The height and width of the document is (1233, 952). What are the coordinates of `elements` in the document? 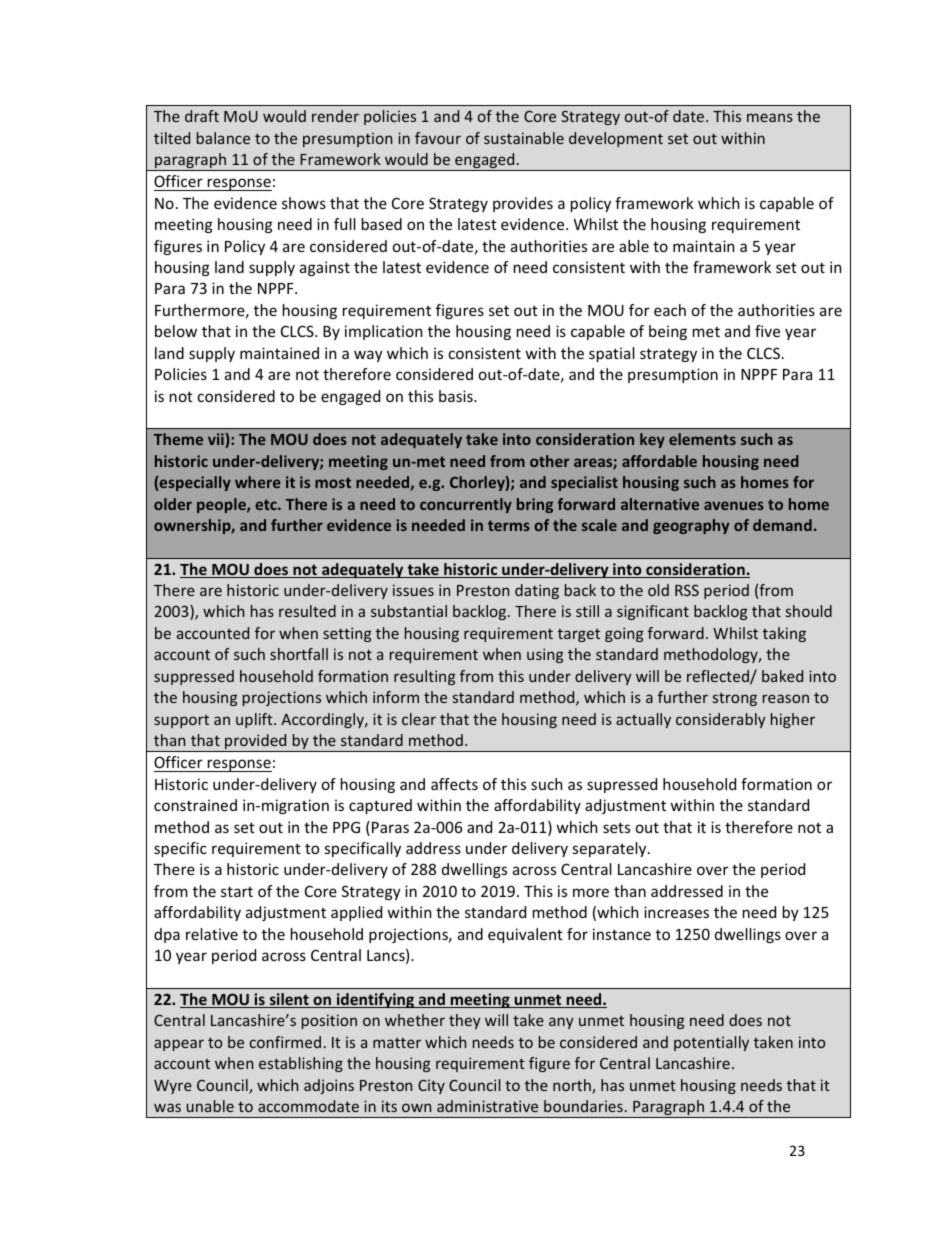 It's located at (702, 439).
